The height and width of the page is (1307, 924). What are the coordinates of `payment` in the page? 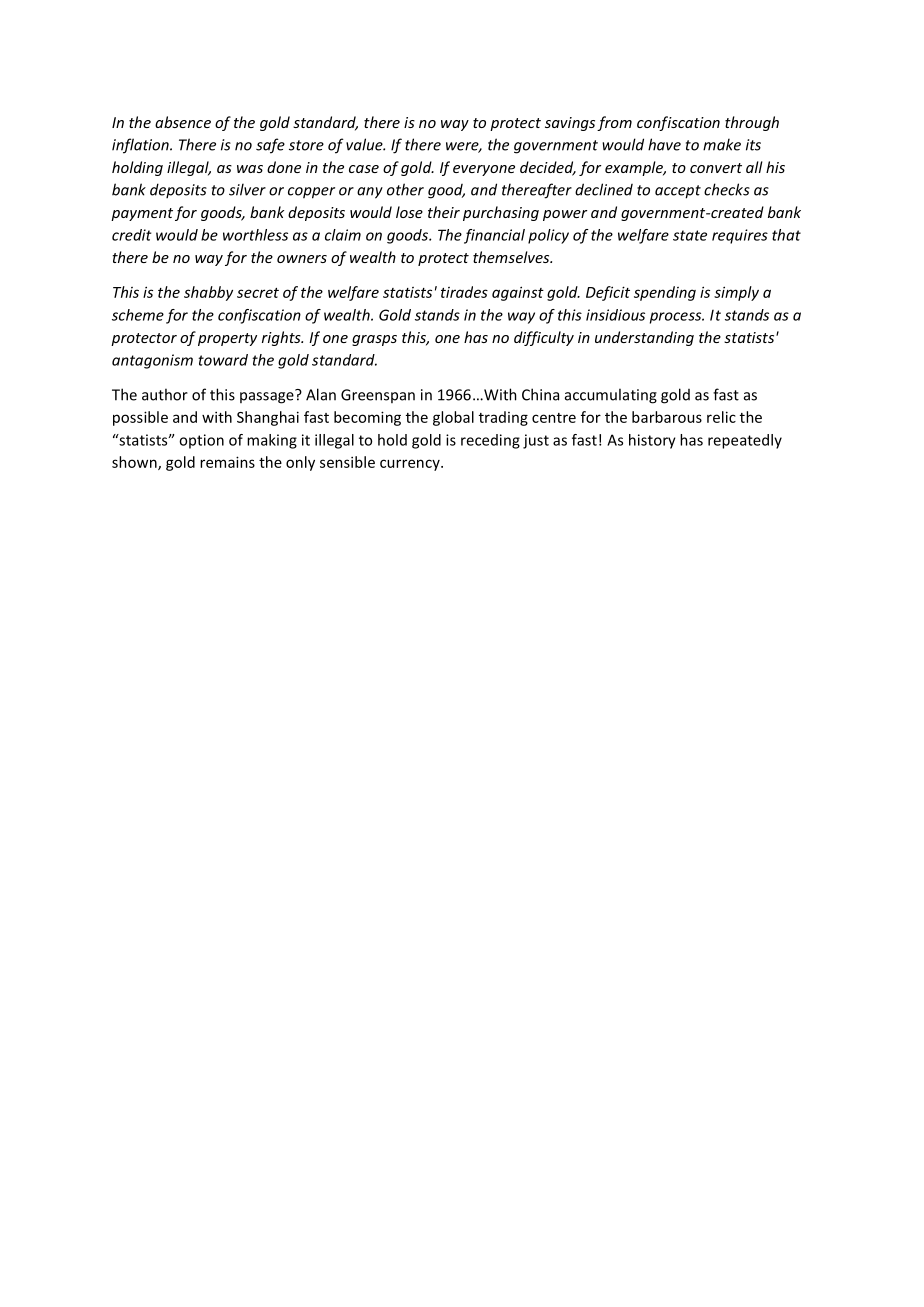 It's located at (142, 214).
